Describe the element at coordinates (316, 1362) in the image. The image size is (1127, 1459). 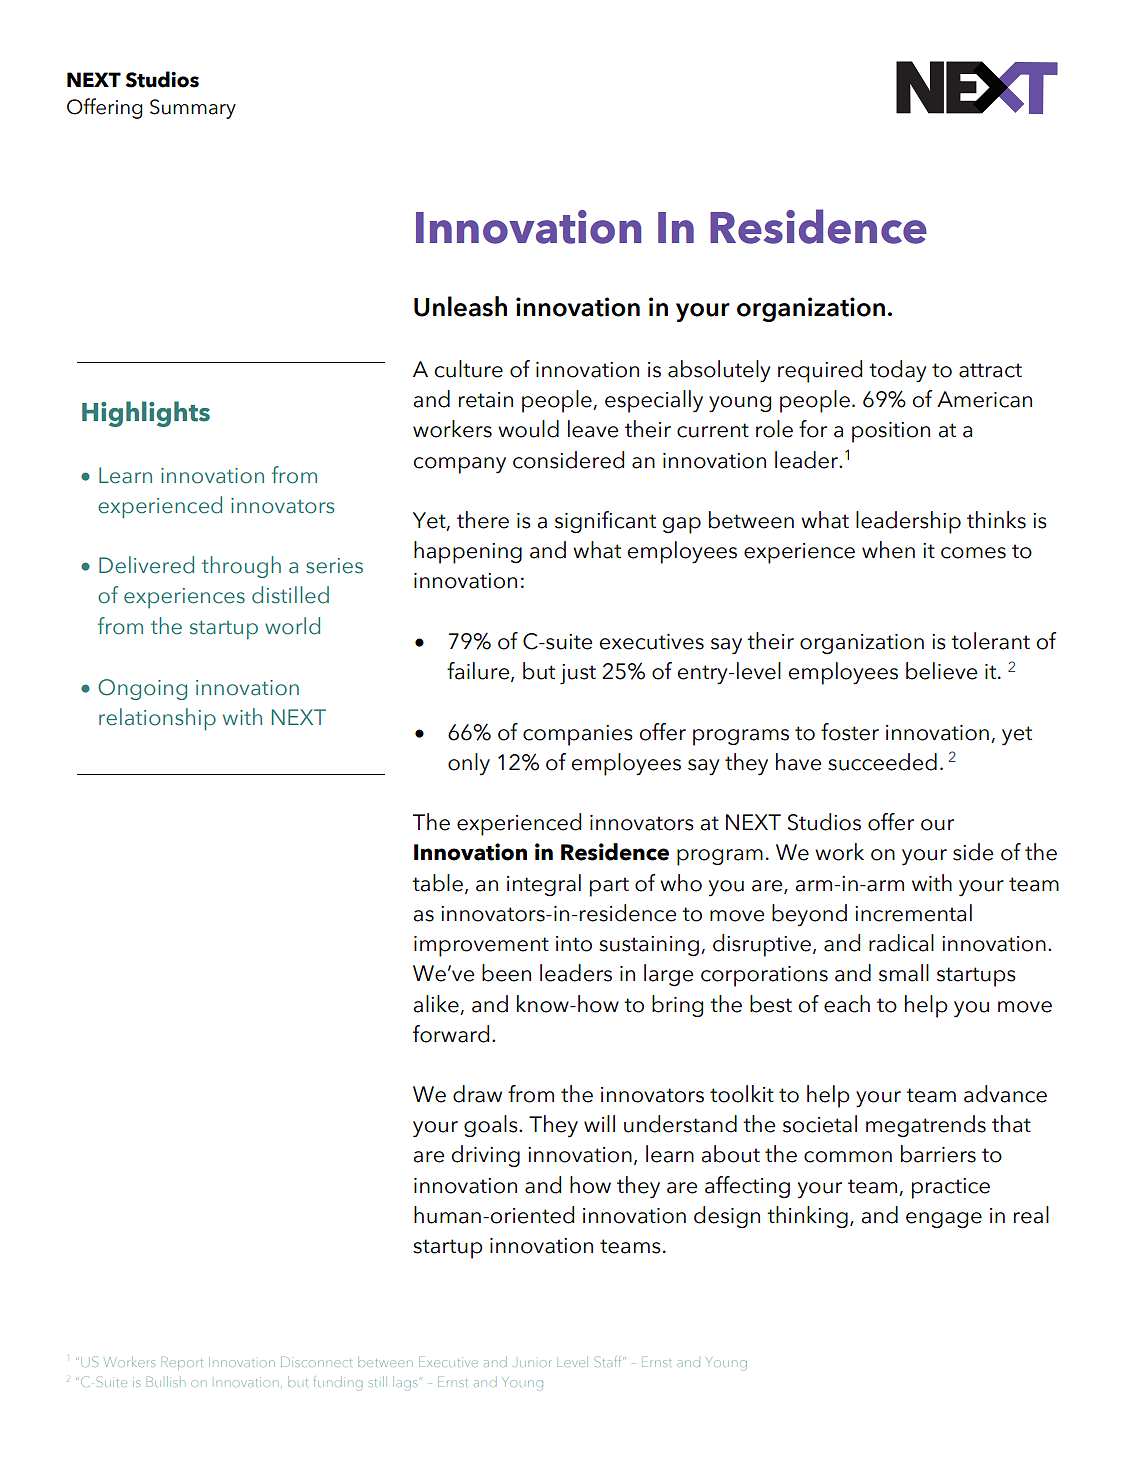
I see `Disconnect` at that location.
